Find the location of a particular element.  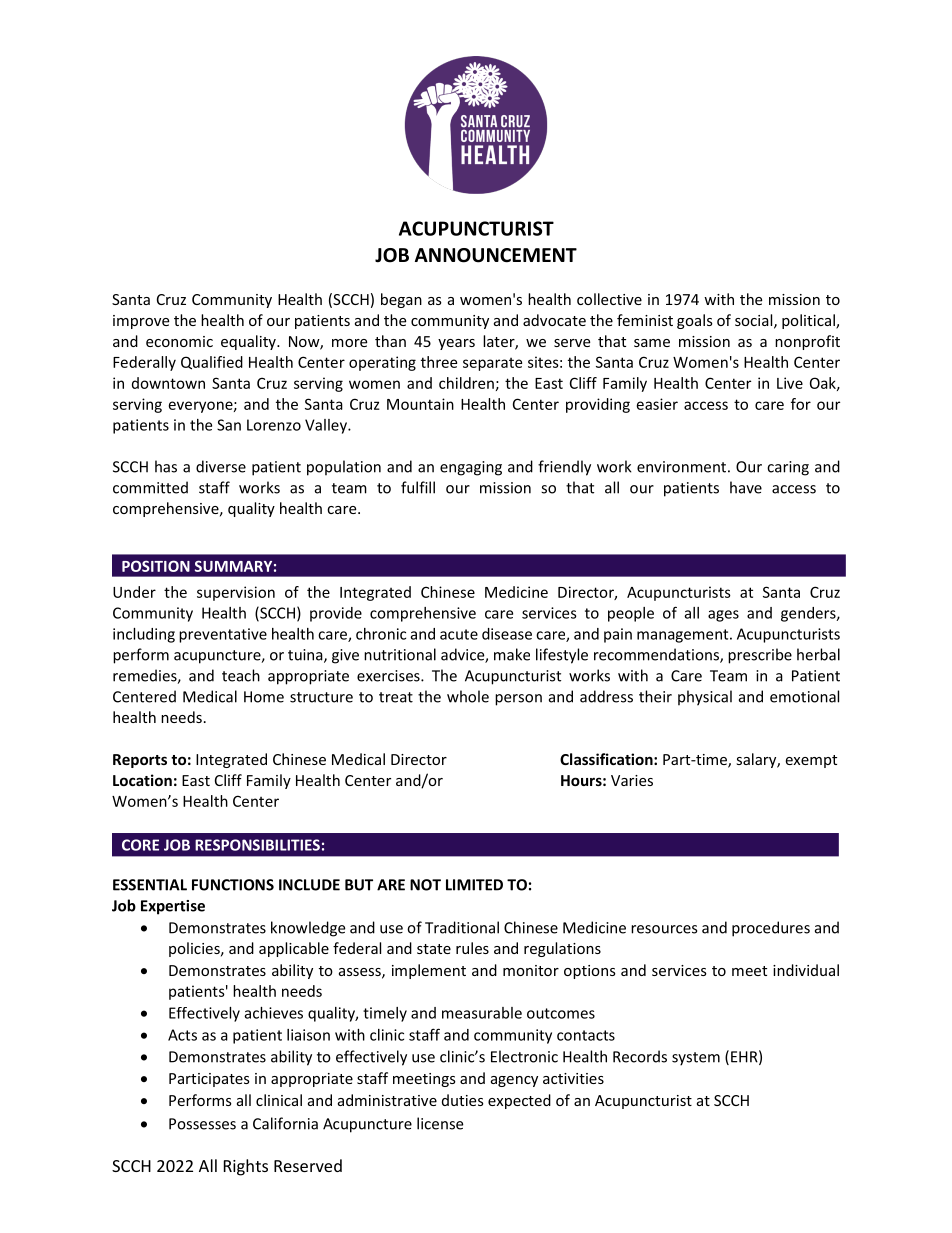

procedures is located at coordinates (771, 929).
